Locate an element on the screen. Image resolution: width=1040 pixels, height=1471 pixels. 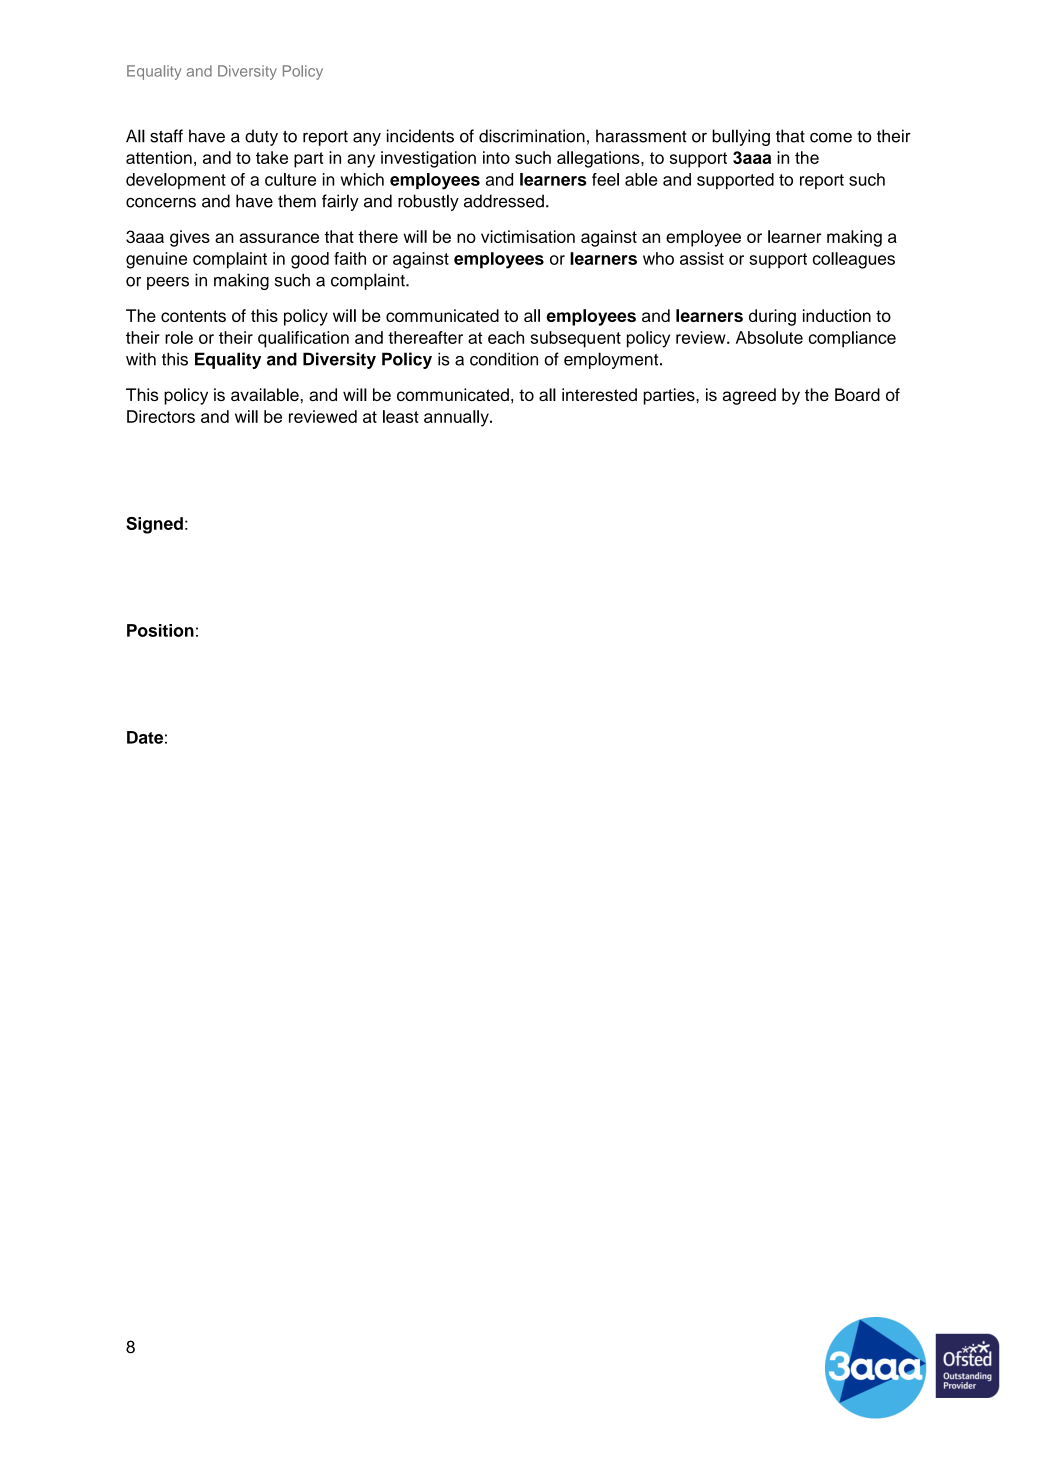
Position is located at coordinates (160, 630).
